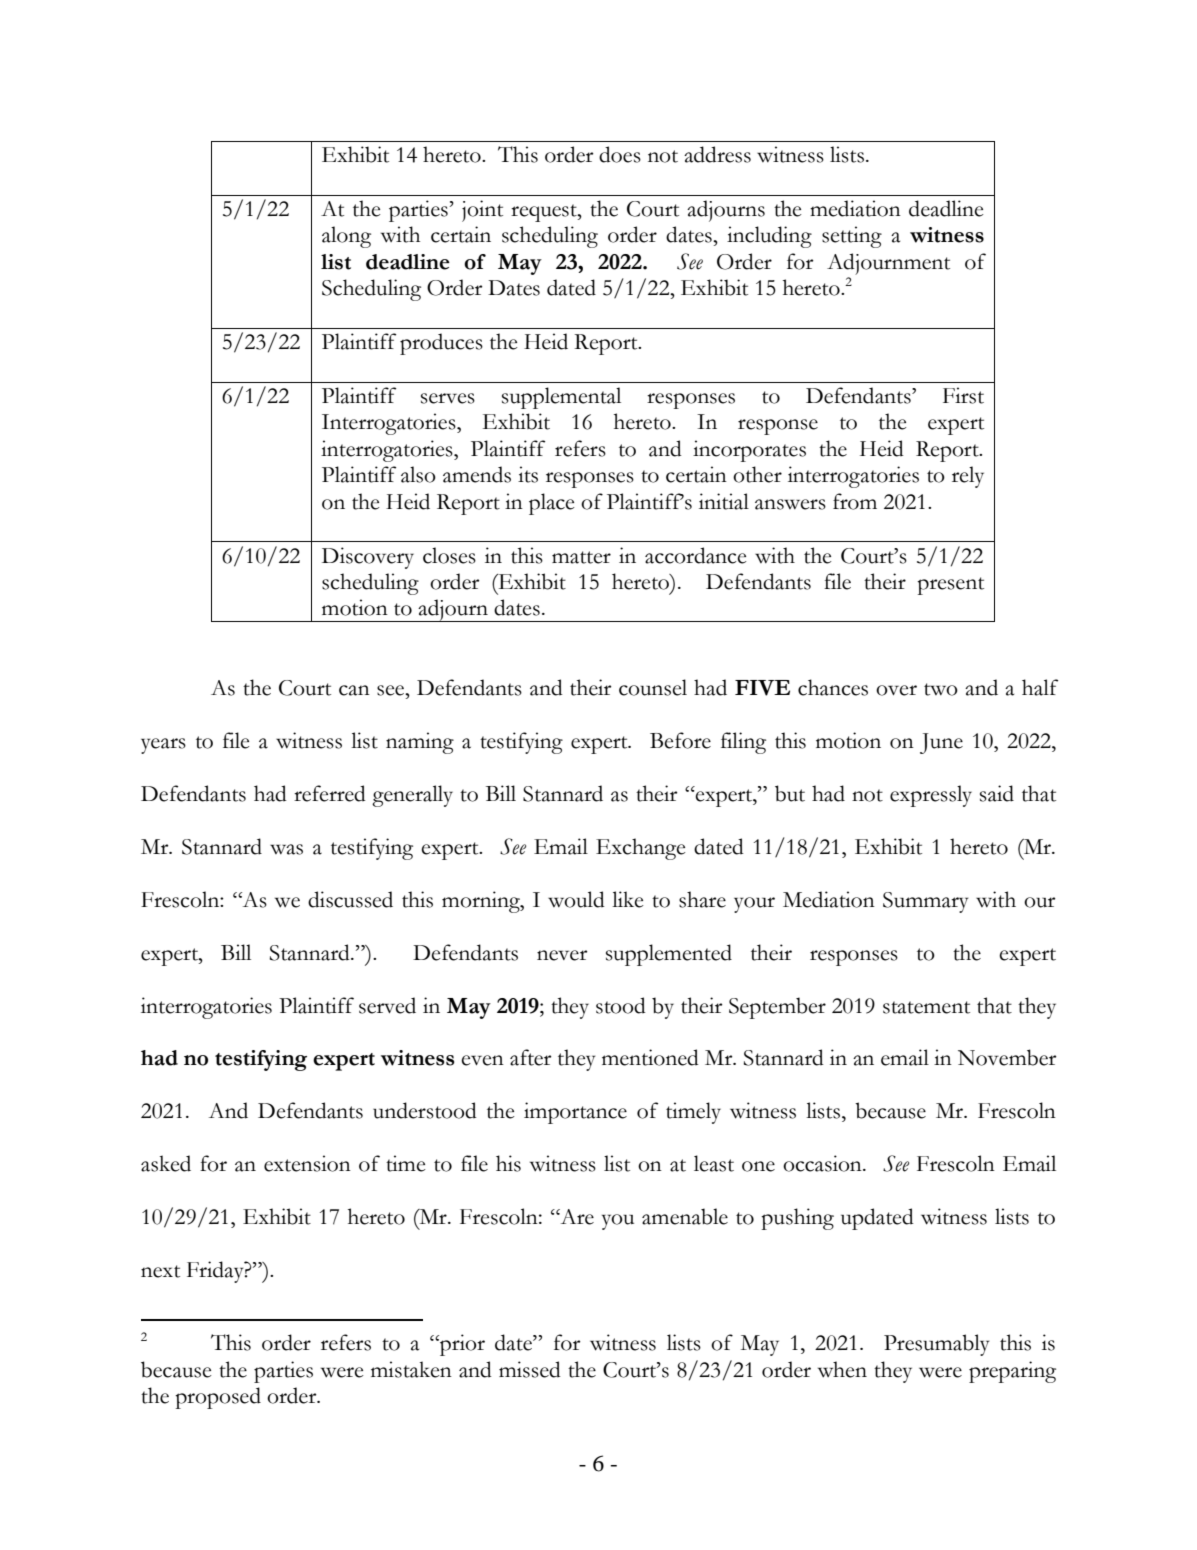  What do you see at coordinates (926, 1007) in the screenshot?
I see `statement` at bounding box center [926, 1007].
